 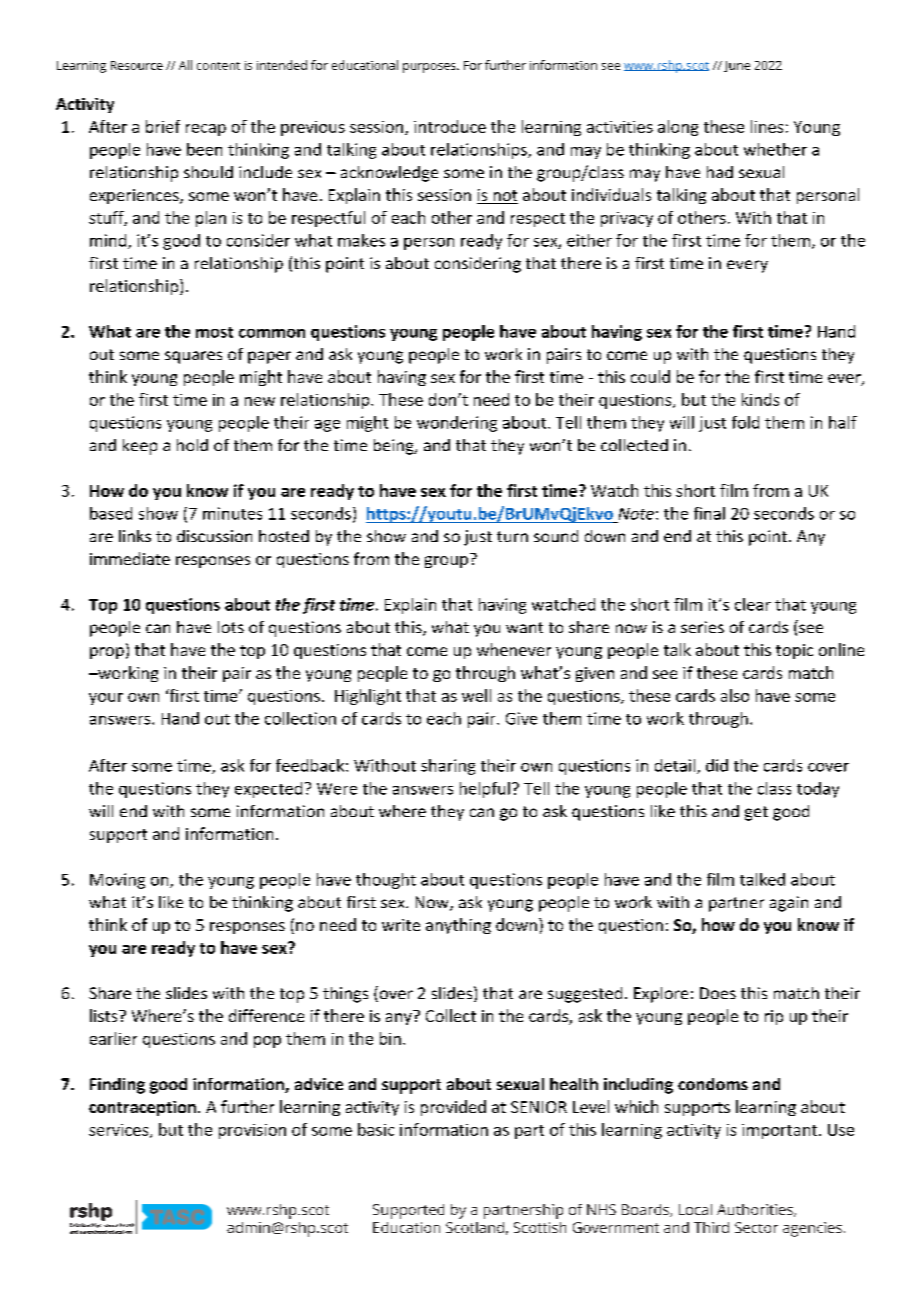 I want to click on squares, so click(x=193, y=357).
